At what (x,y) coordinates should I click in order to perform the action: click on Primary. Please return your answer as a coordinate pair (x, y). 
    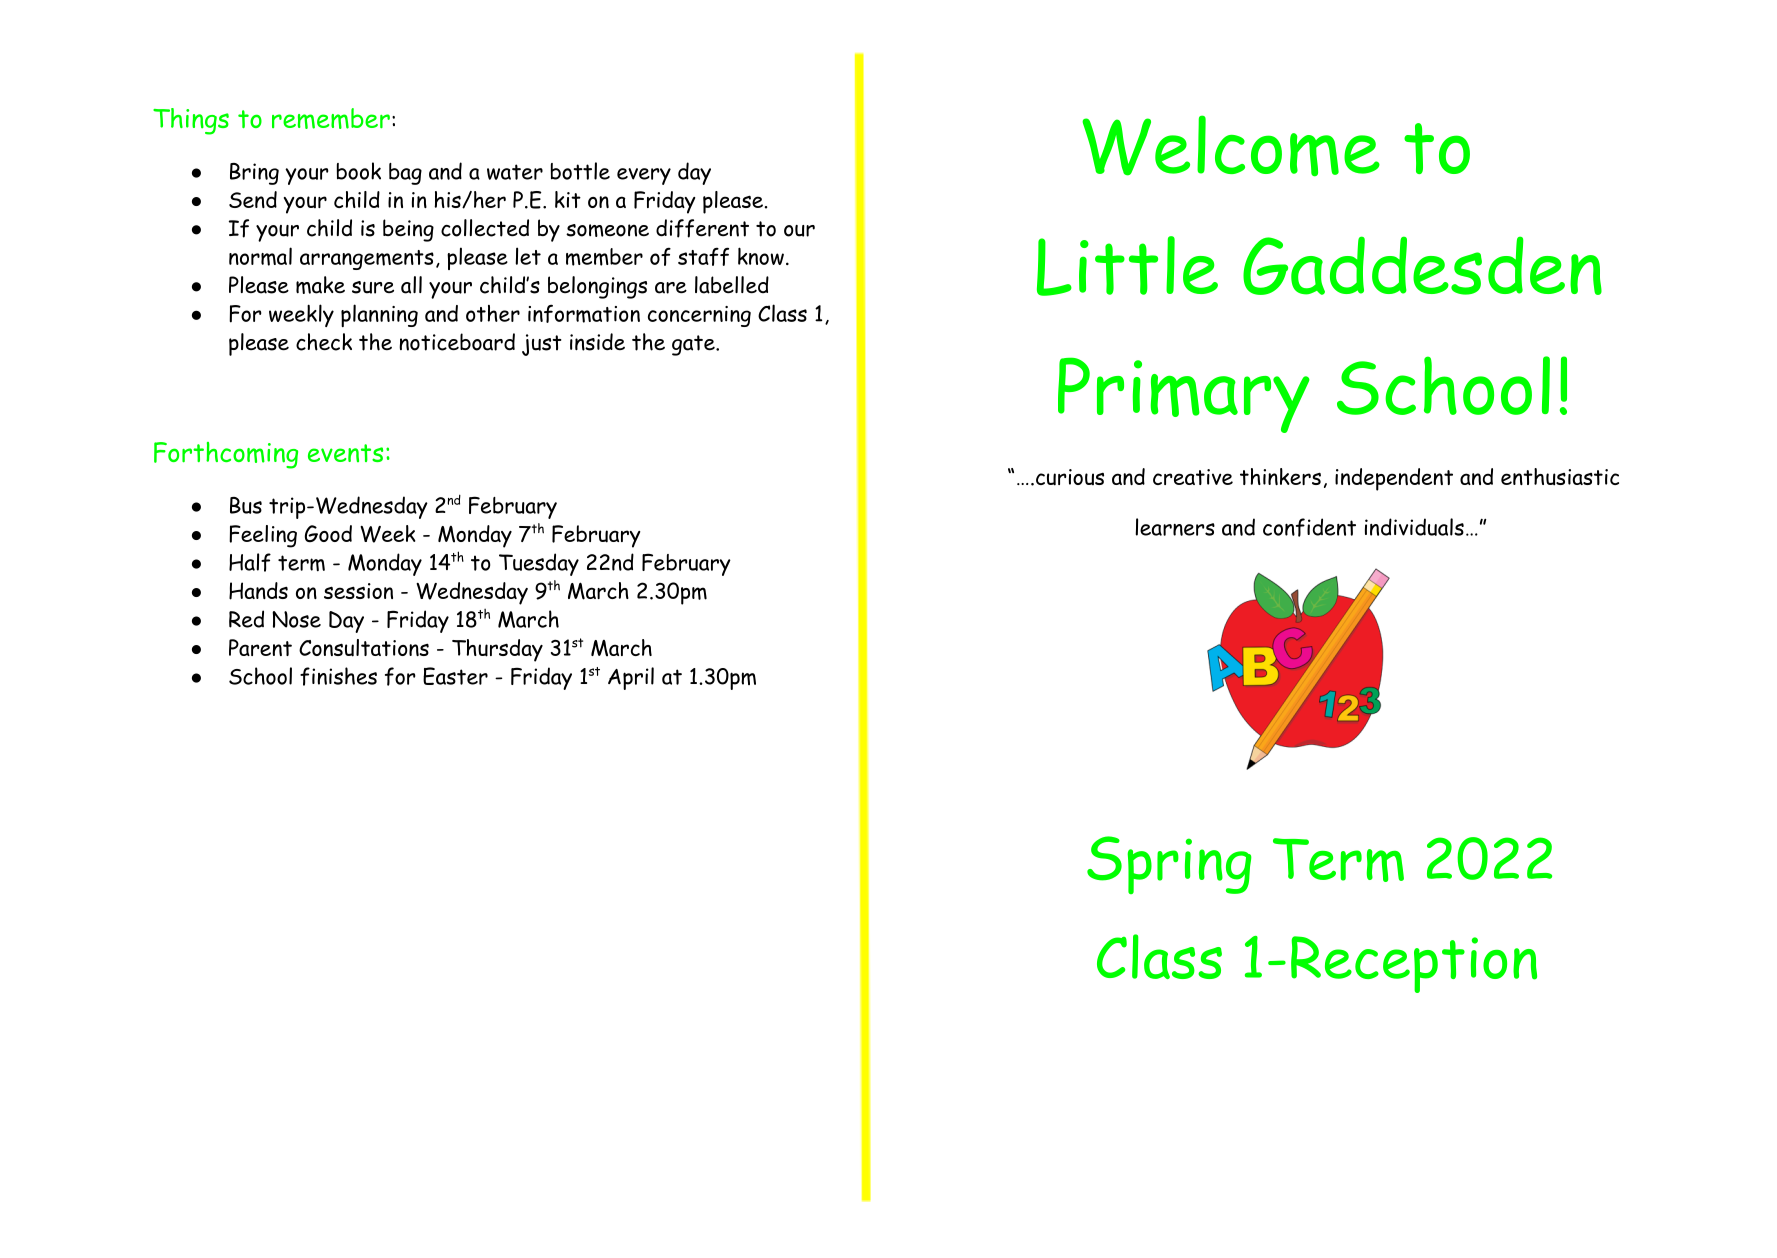
    Looking at the image, I should click on (1184, 395).
